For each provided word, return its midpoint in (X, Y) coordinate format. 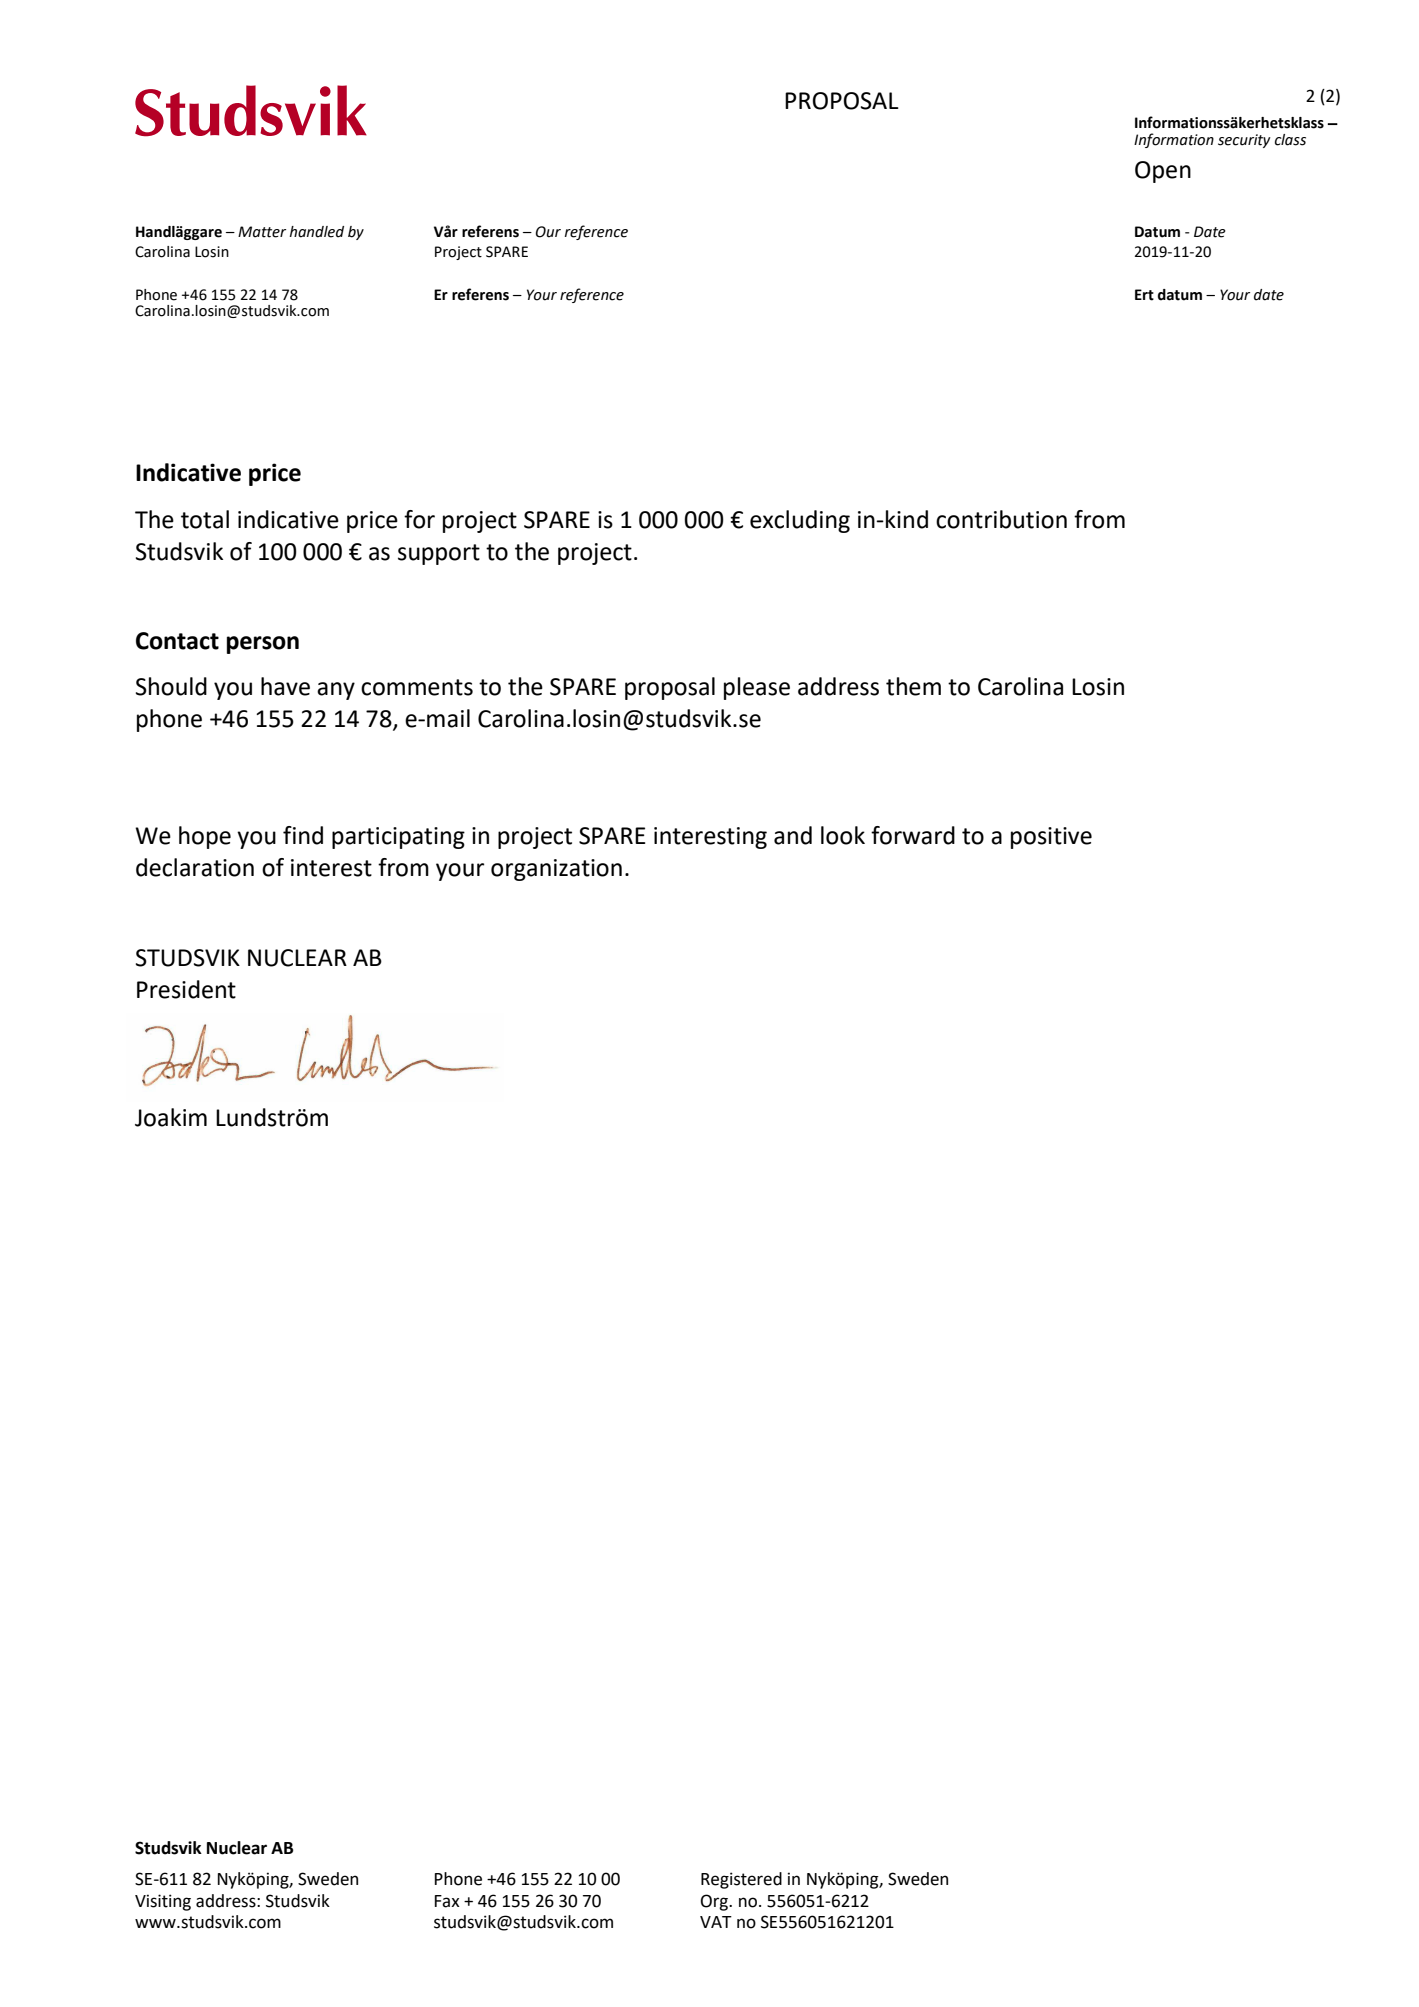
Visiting (163, 1902)
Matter (262, 232)
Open (1163, 172)
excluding (800, 521)
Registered (741, 1880)
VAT (716, 1922)
